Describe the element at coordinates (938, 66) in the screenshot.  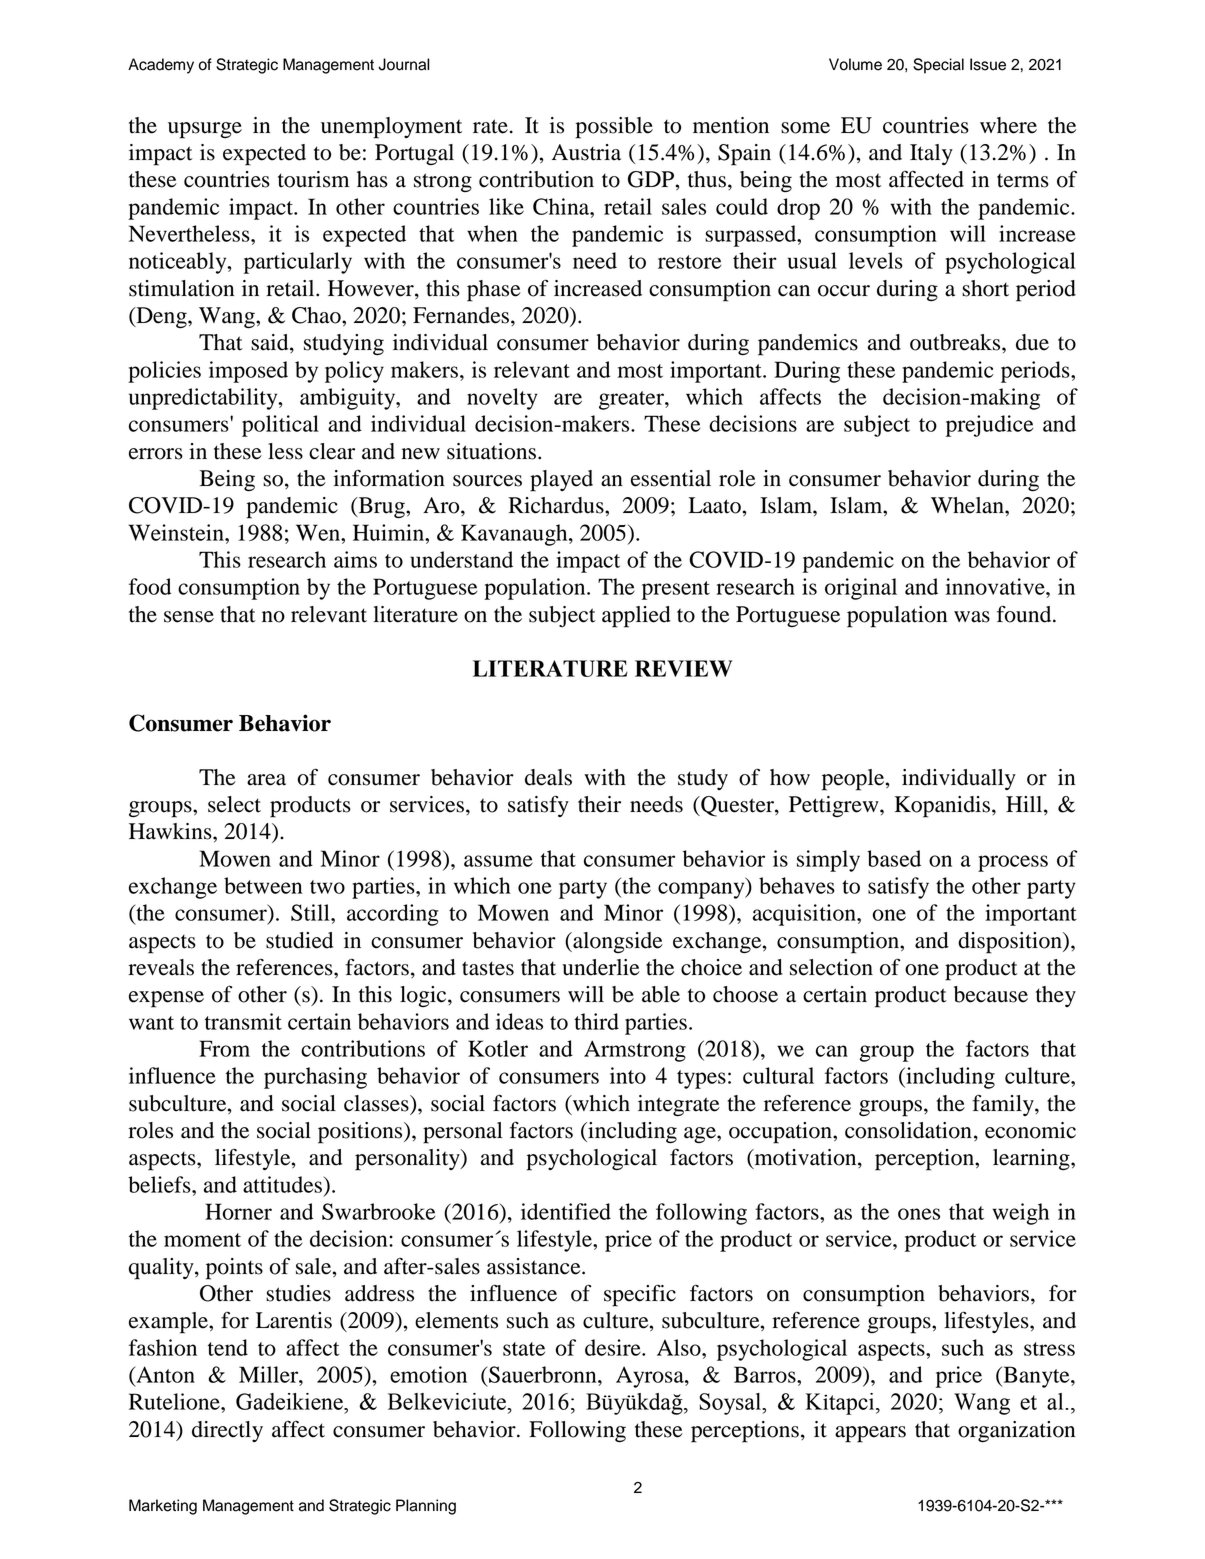
I see `Special` at that location.
